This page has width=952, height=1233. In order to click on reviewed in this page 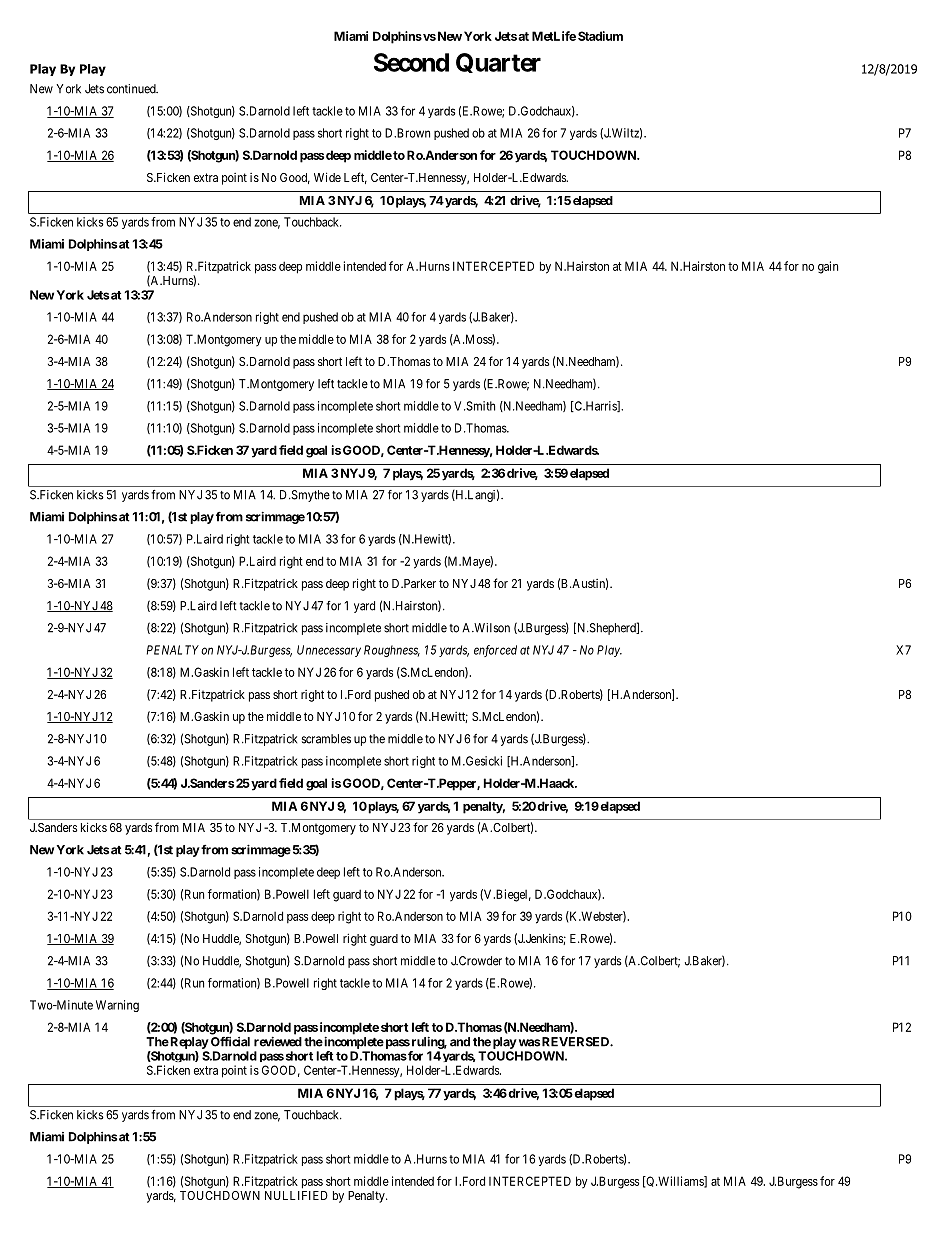, I will do `click(278, 1041)`.
